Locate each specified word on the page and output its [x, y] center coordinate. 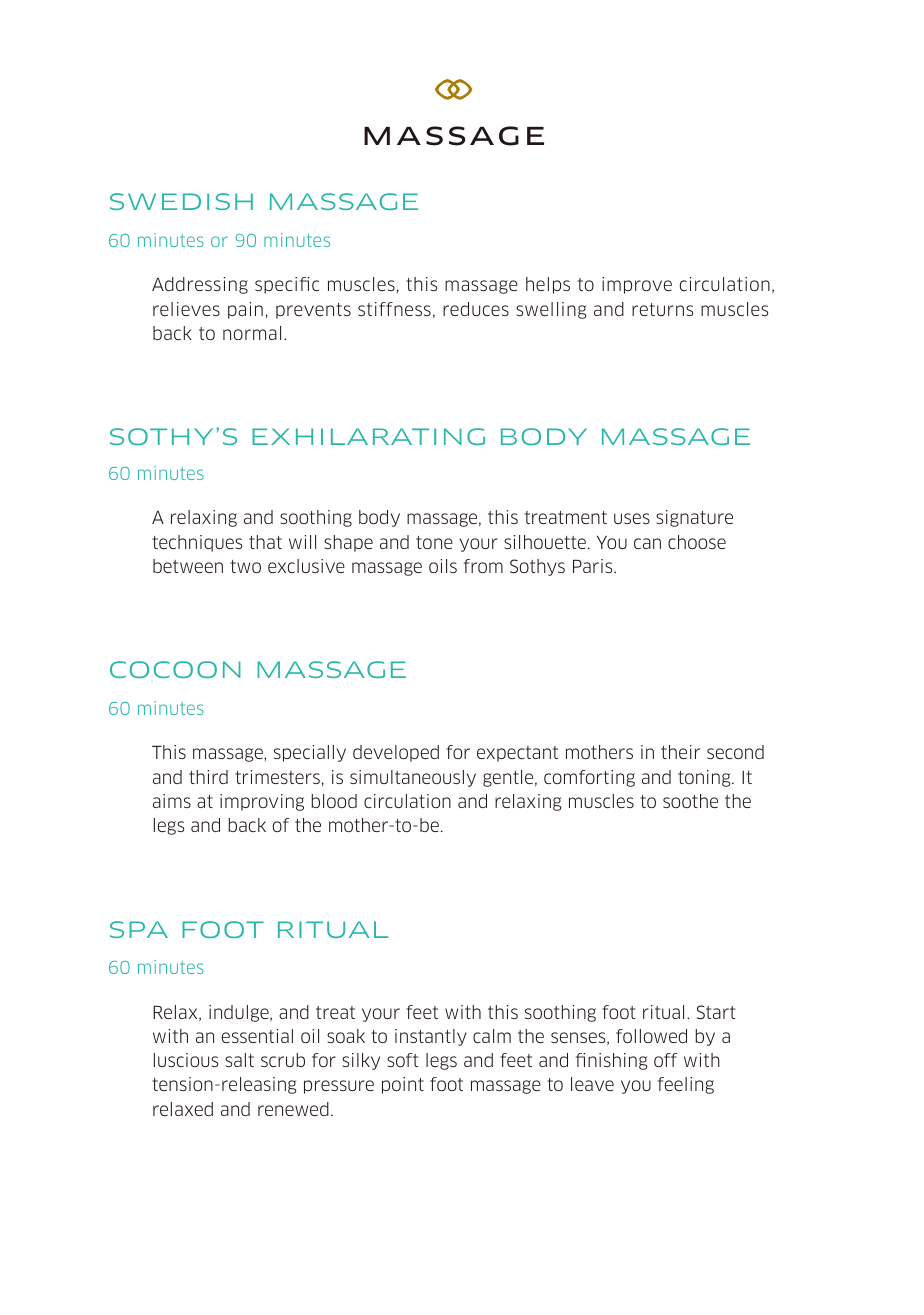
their [680, 752]
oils [443, 566]
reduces [476, 309]
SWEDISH [181, 201]
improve [637, 285]
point [403, 1085]
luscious [186, 1060]
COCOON [175, 669]
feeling [686, 1085]
